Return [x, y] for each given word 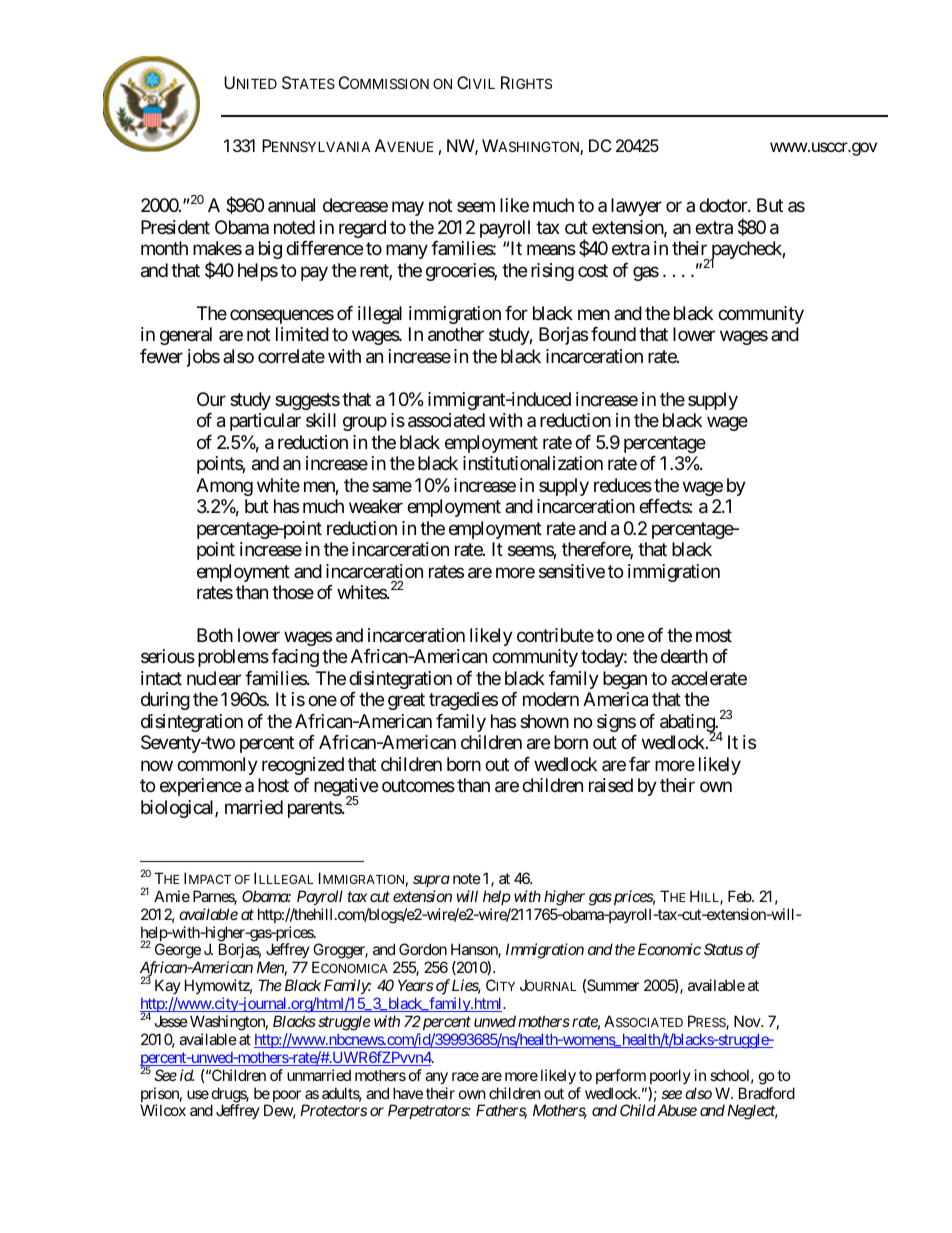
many [407, 252]
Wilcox [163, 1110]
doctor [724, 205]
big [270, 250]
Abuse [676, 1110]
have [408, 1093]
